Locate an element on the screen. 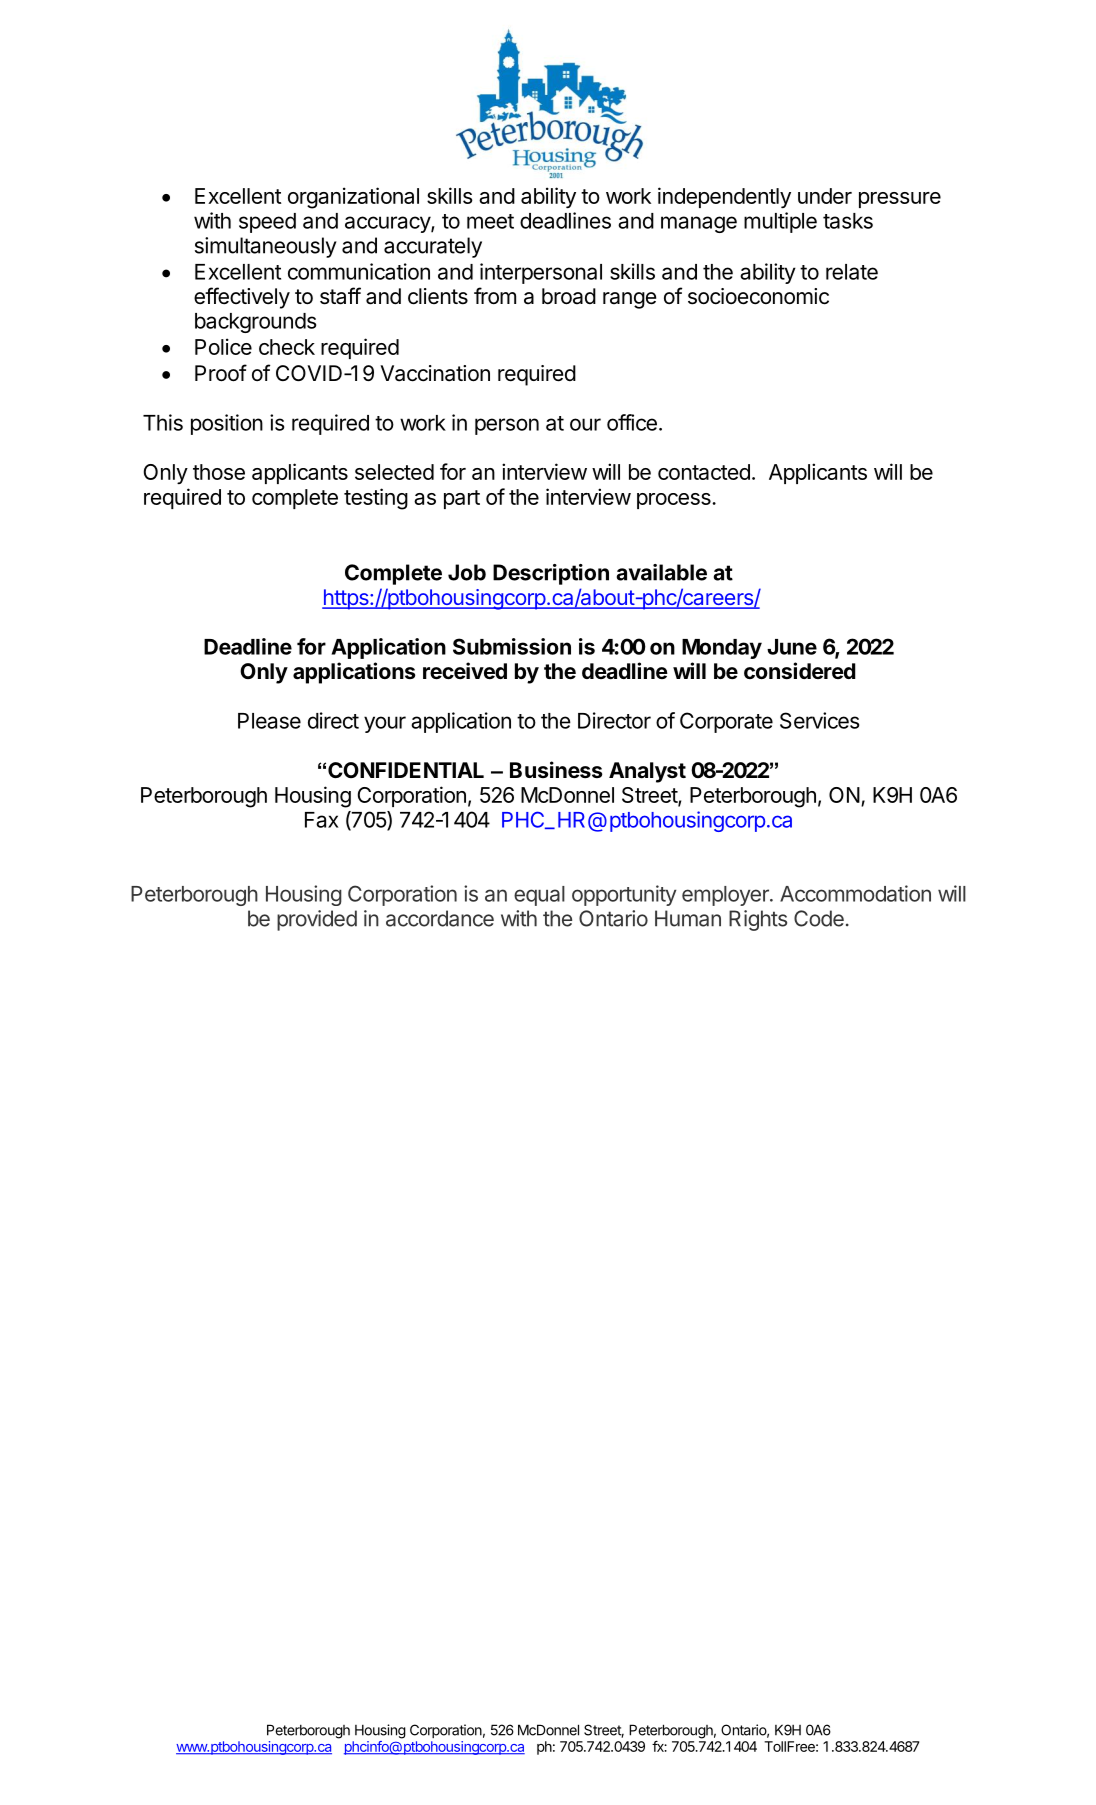 The image size is (1096, 1805). meet is located at coordinates (490, 221).
